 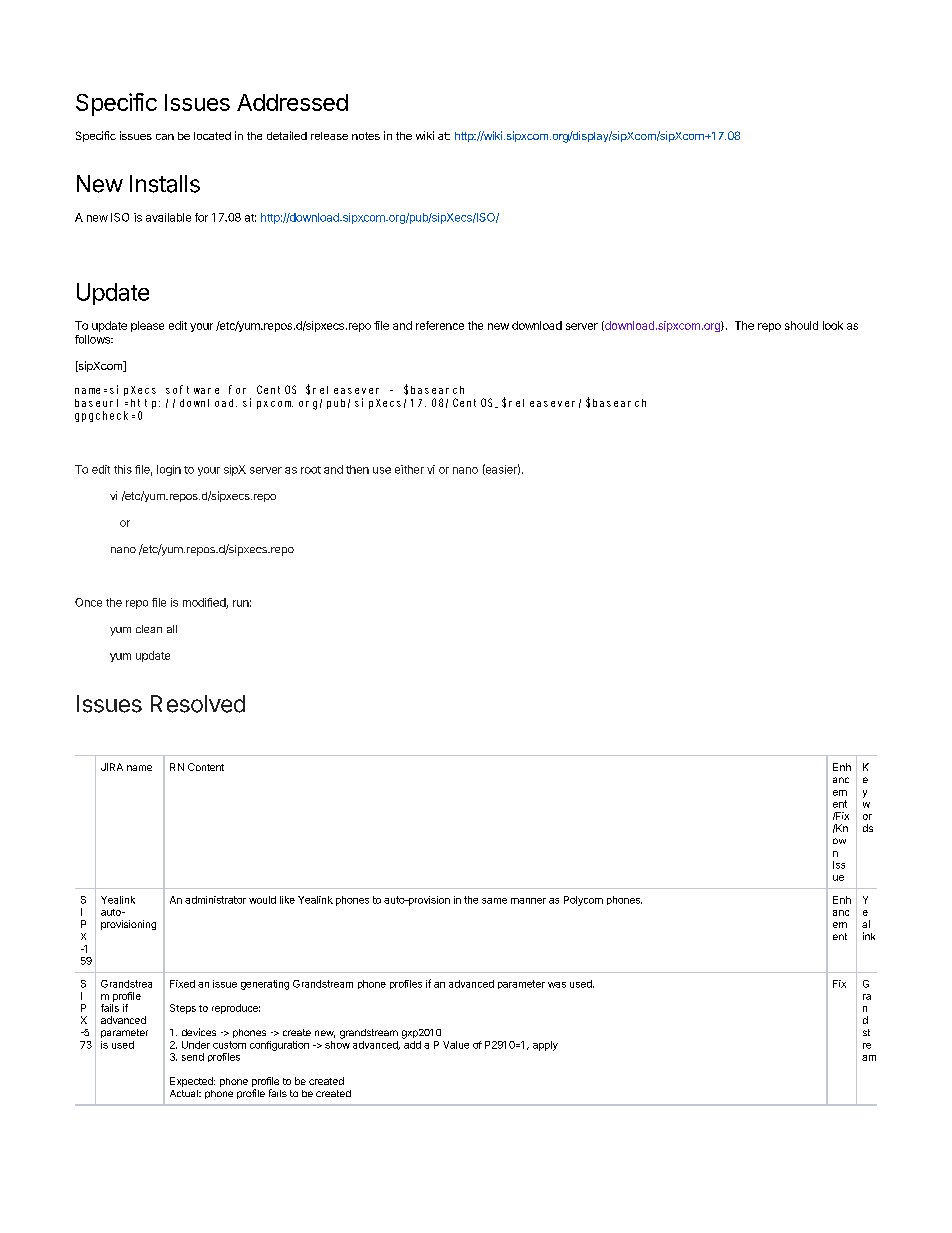 I want to click on notes, so click(x=366, y=136).
